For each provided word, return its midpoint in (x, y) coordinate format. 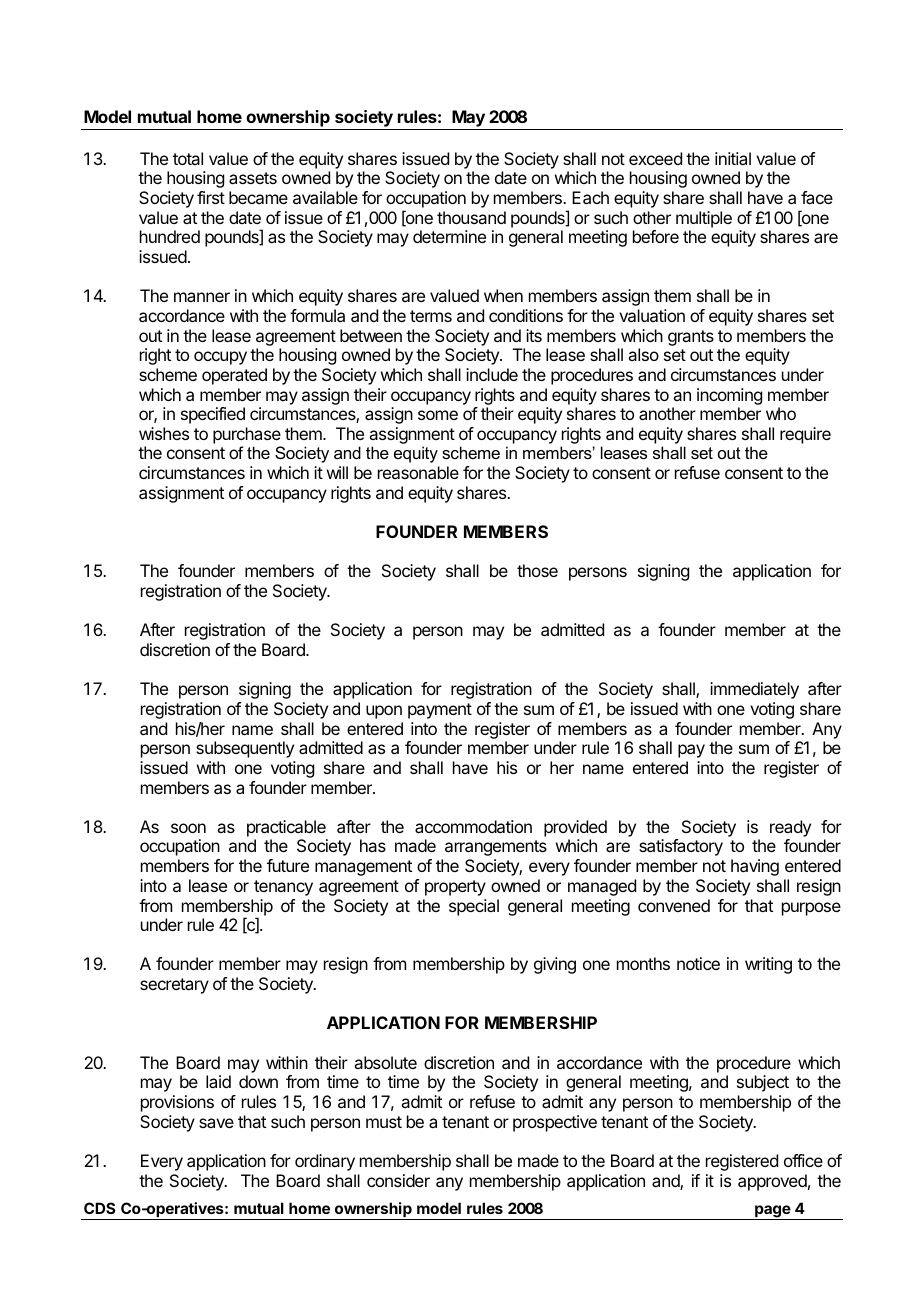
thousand (471, 217)
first (211, 197)
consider (398, 1180)
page (772, 1212)
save (216, 1123)
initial (733, 158)
